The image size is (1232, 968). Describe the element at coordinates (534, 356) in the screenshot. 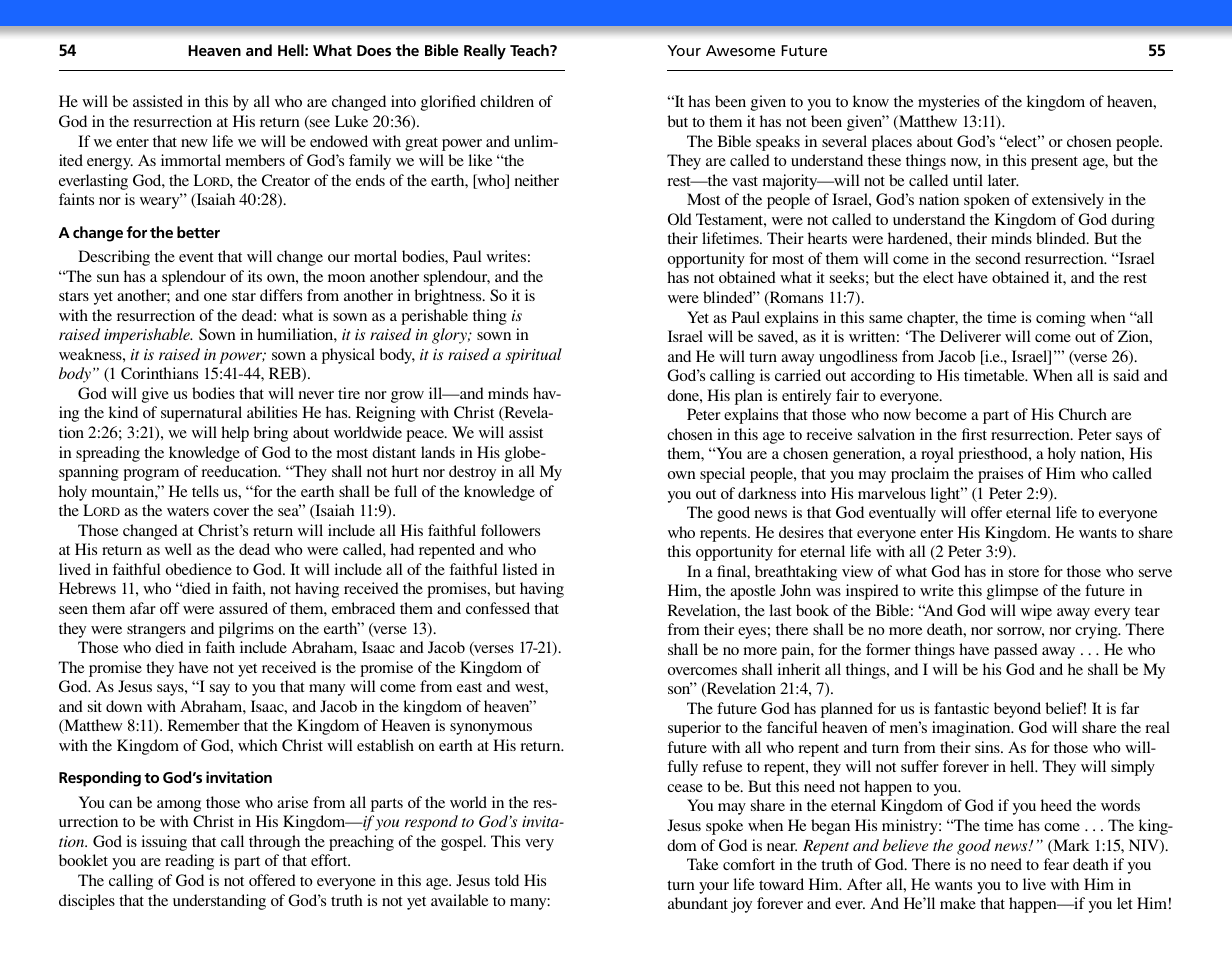

I see `spiritual` at that location.
